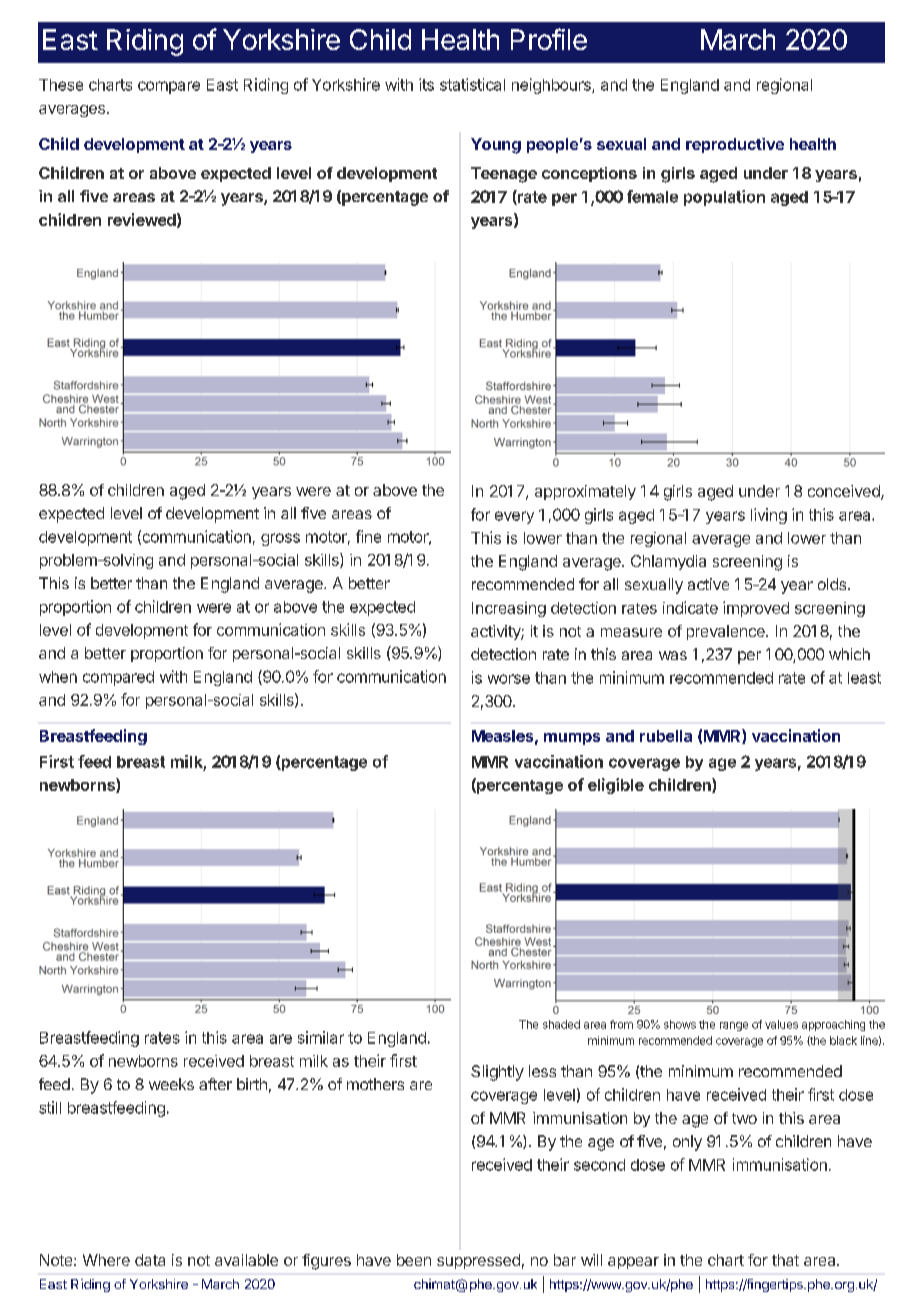 The image size is (924, 1308). I want to click on prevalence, so click(727, 632).
